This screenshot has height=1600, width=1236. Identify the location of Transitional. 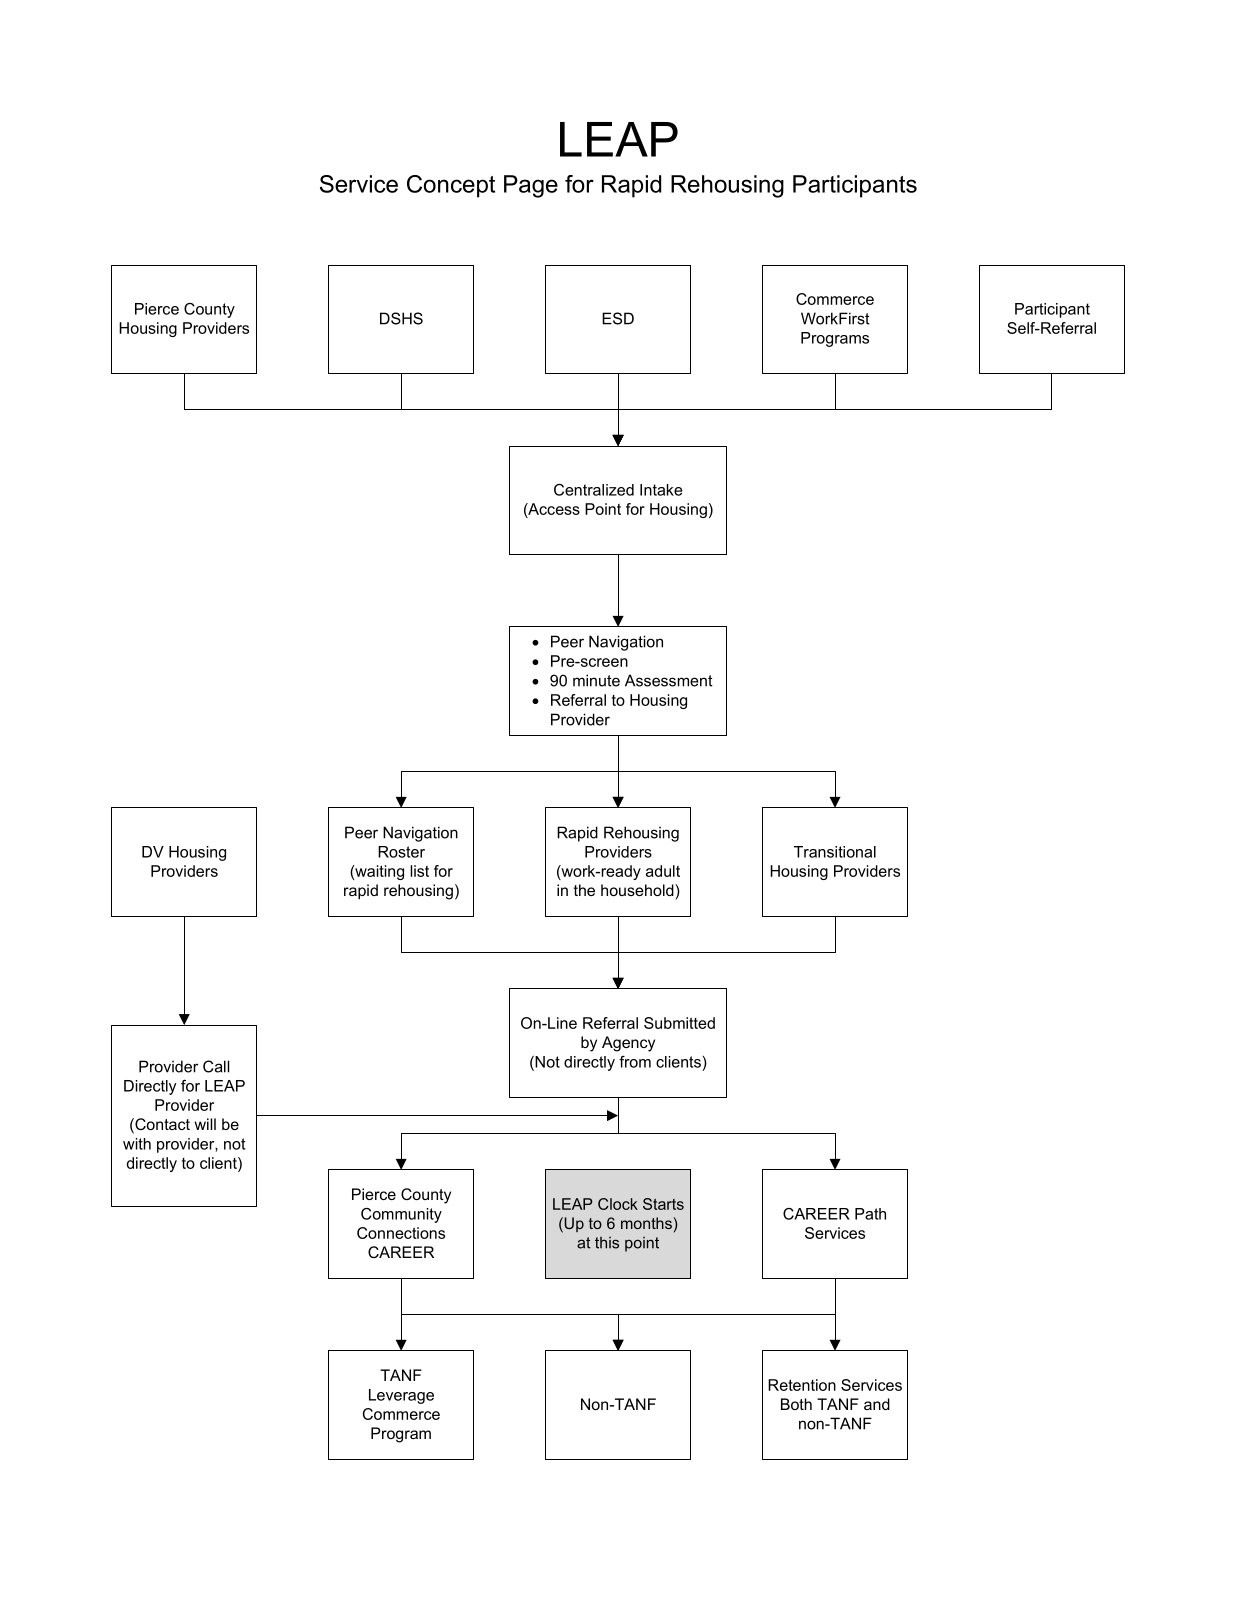
(835, 852).
